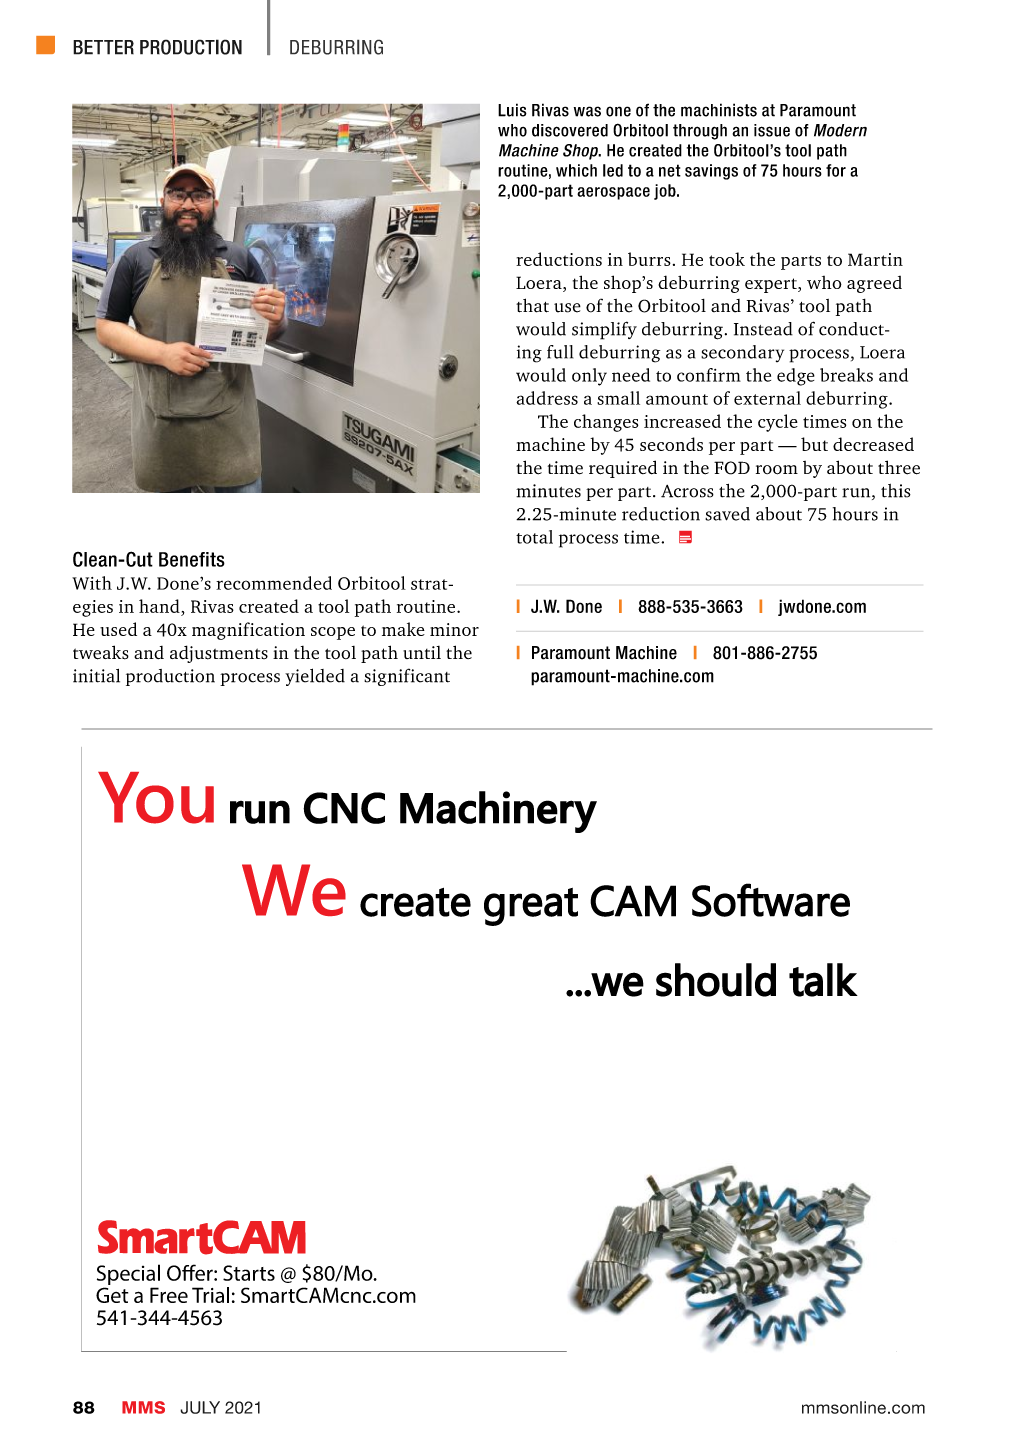 This screenshot has height=1448, width=1014. Describe the element at coordinates (512, 110) in the screenshot. I see `Luis` at that location.
